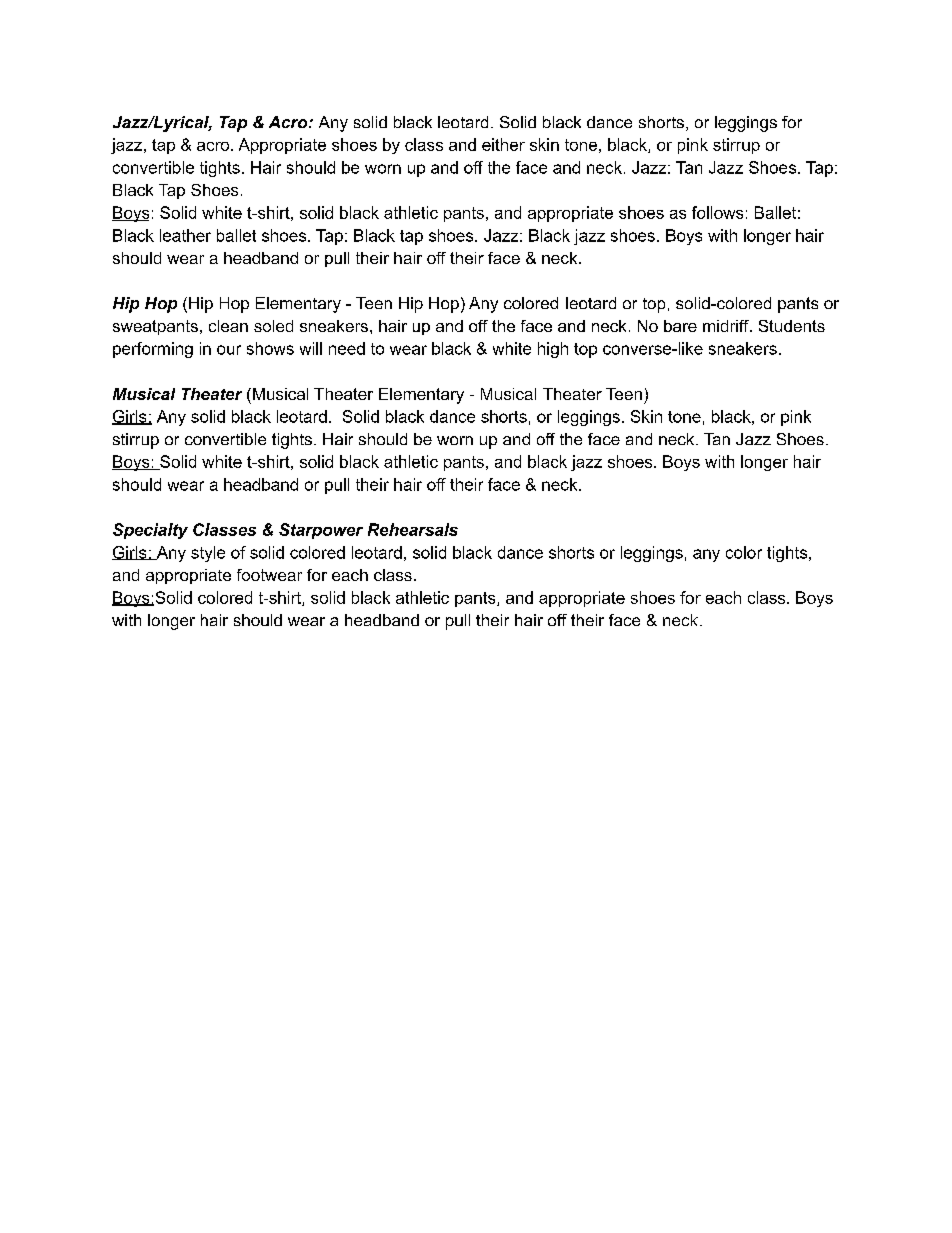 Image resolution: width=952 pixels, height=1233 pixels. Describe the element at coordinates (208, 554) in the image. I see `style` at that location.
